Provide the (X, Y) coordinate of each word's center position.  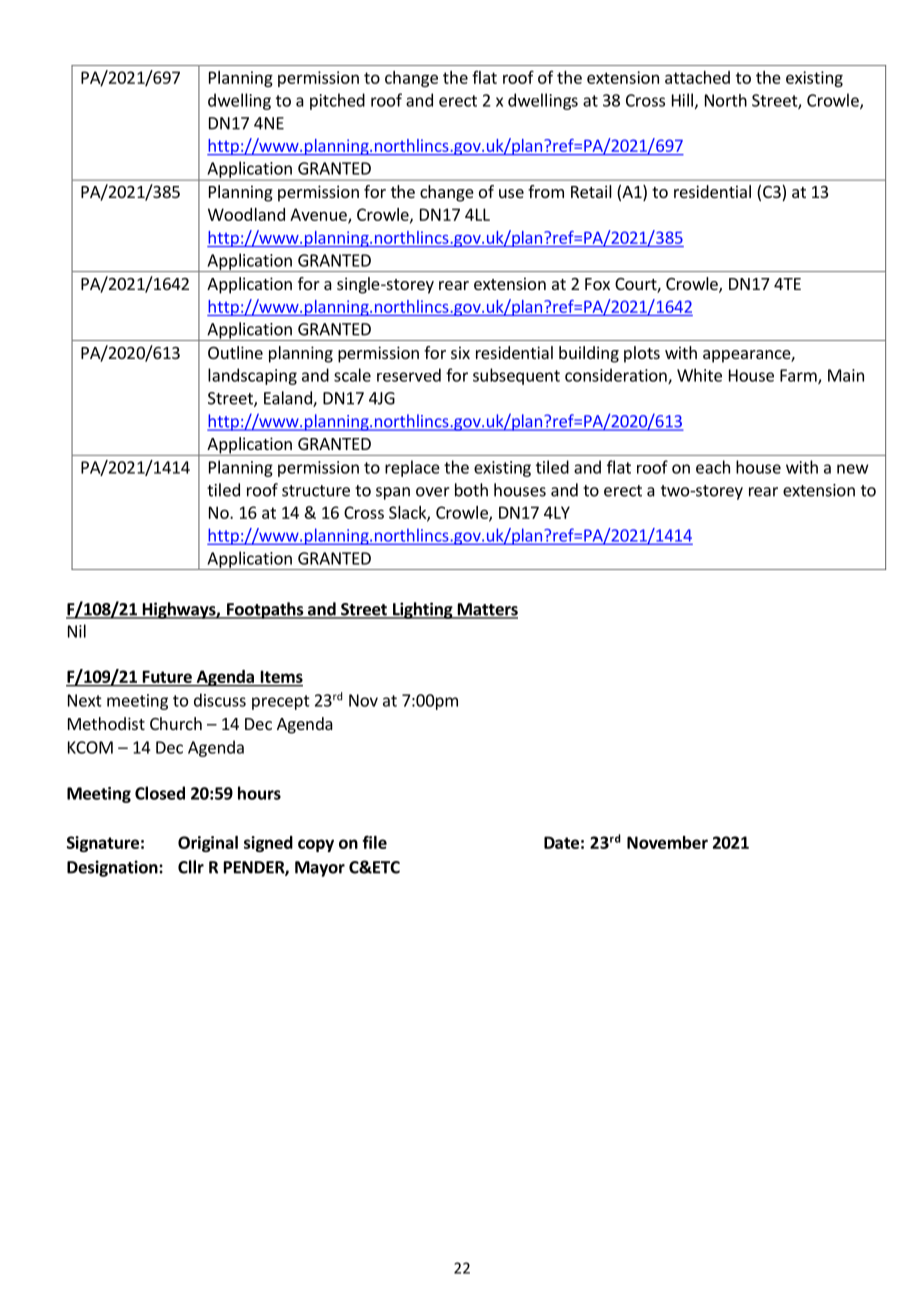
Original (208, 844)
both (471, 490)
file (374, 842)
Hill (682, 100)
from (546, 191)
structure (316, 491)
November (667, 842)
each (713, 467)
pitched (337, 101)
